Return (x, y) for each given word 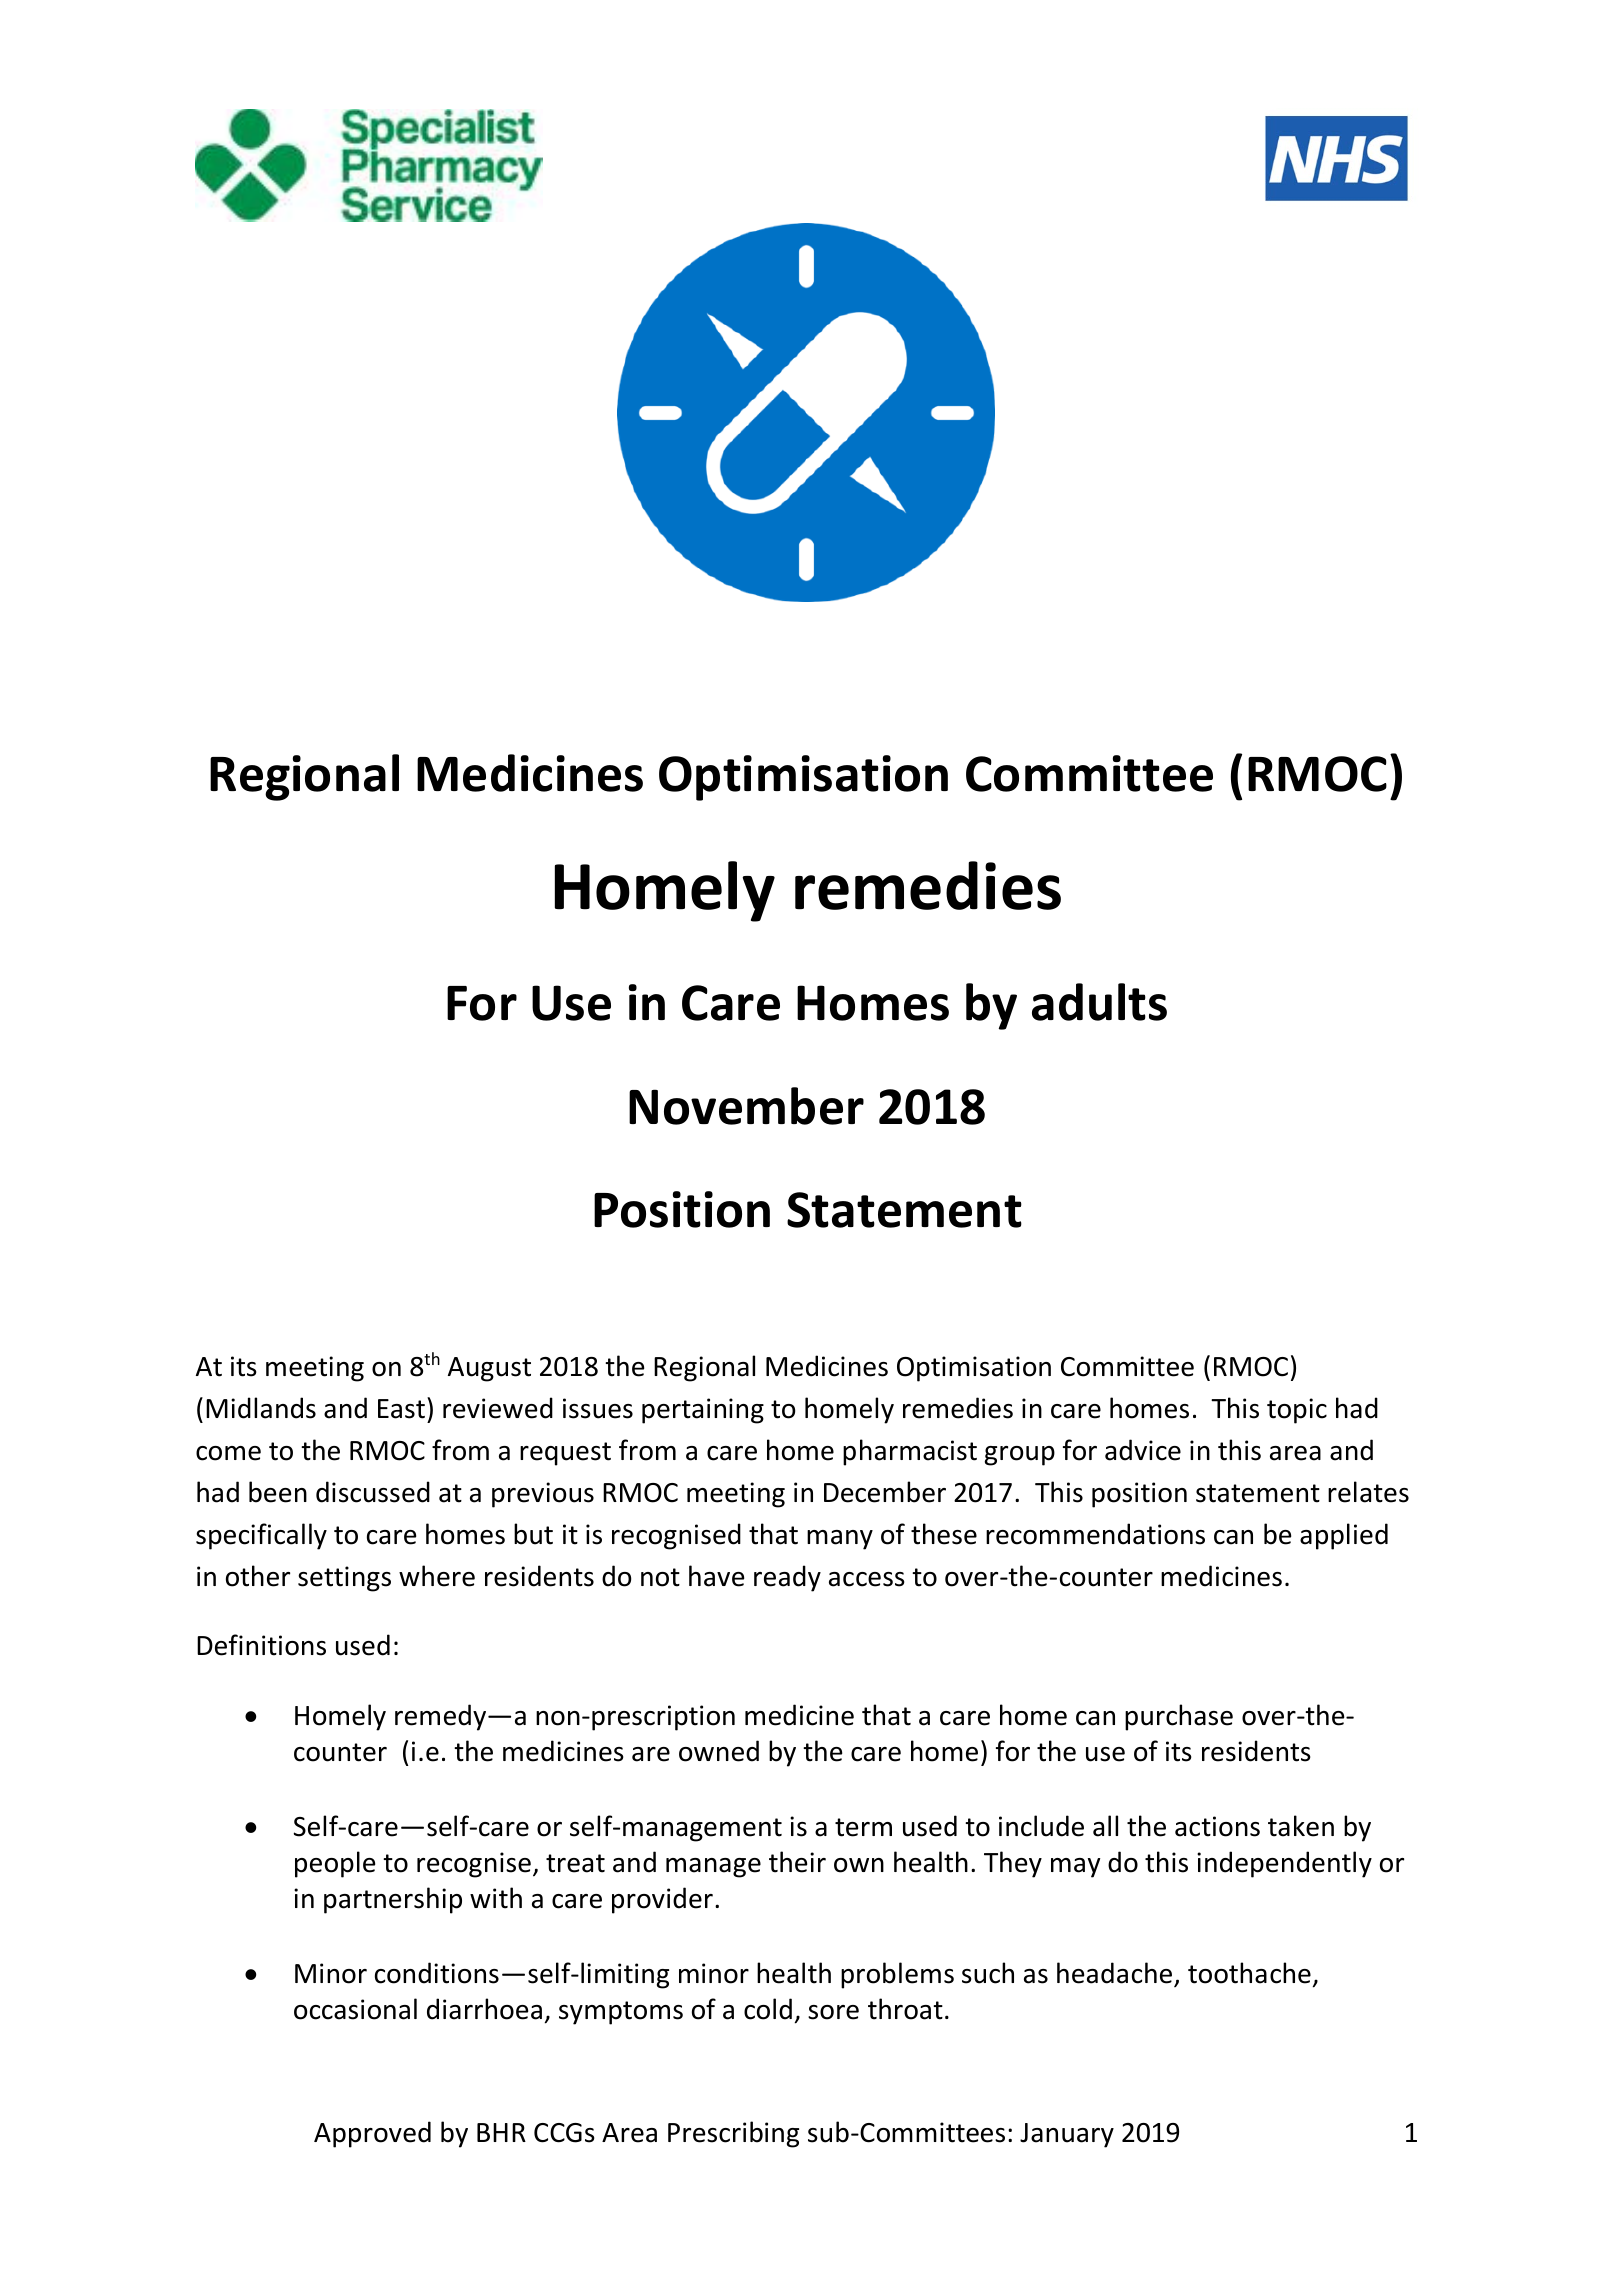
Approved (372, 2134)
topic (1297, 1411)
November (746, 1106)
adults (1099, 1002)
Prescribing (733, 2134)
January (1067, 2135)
